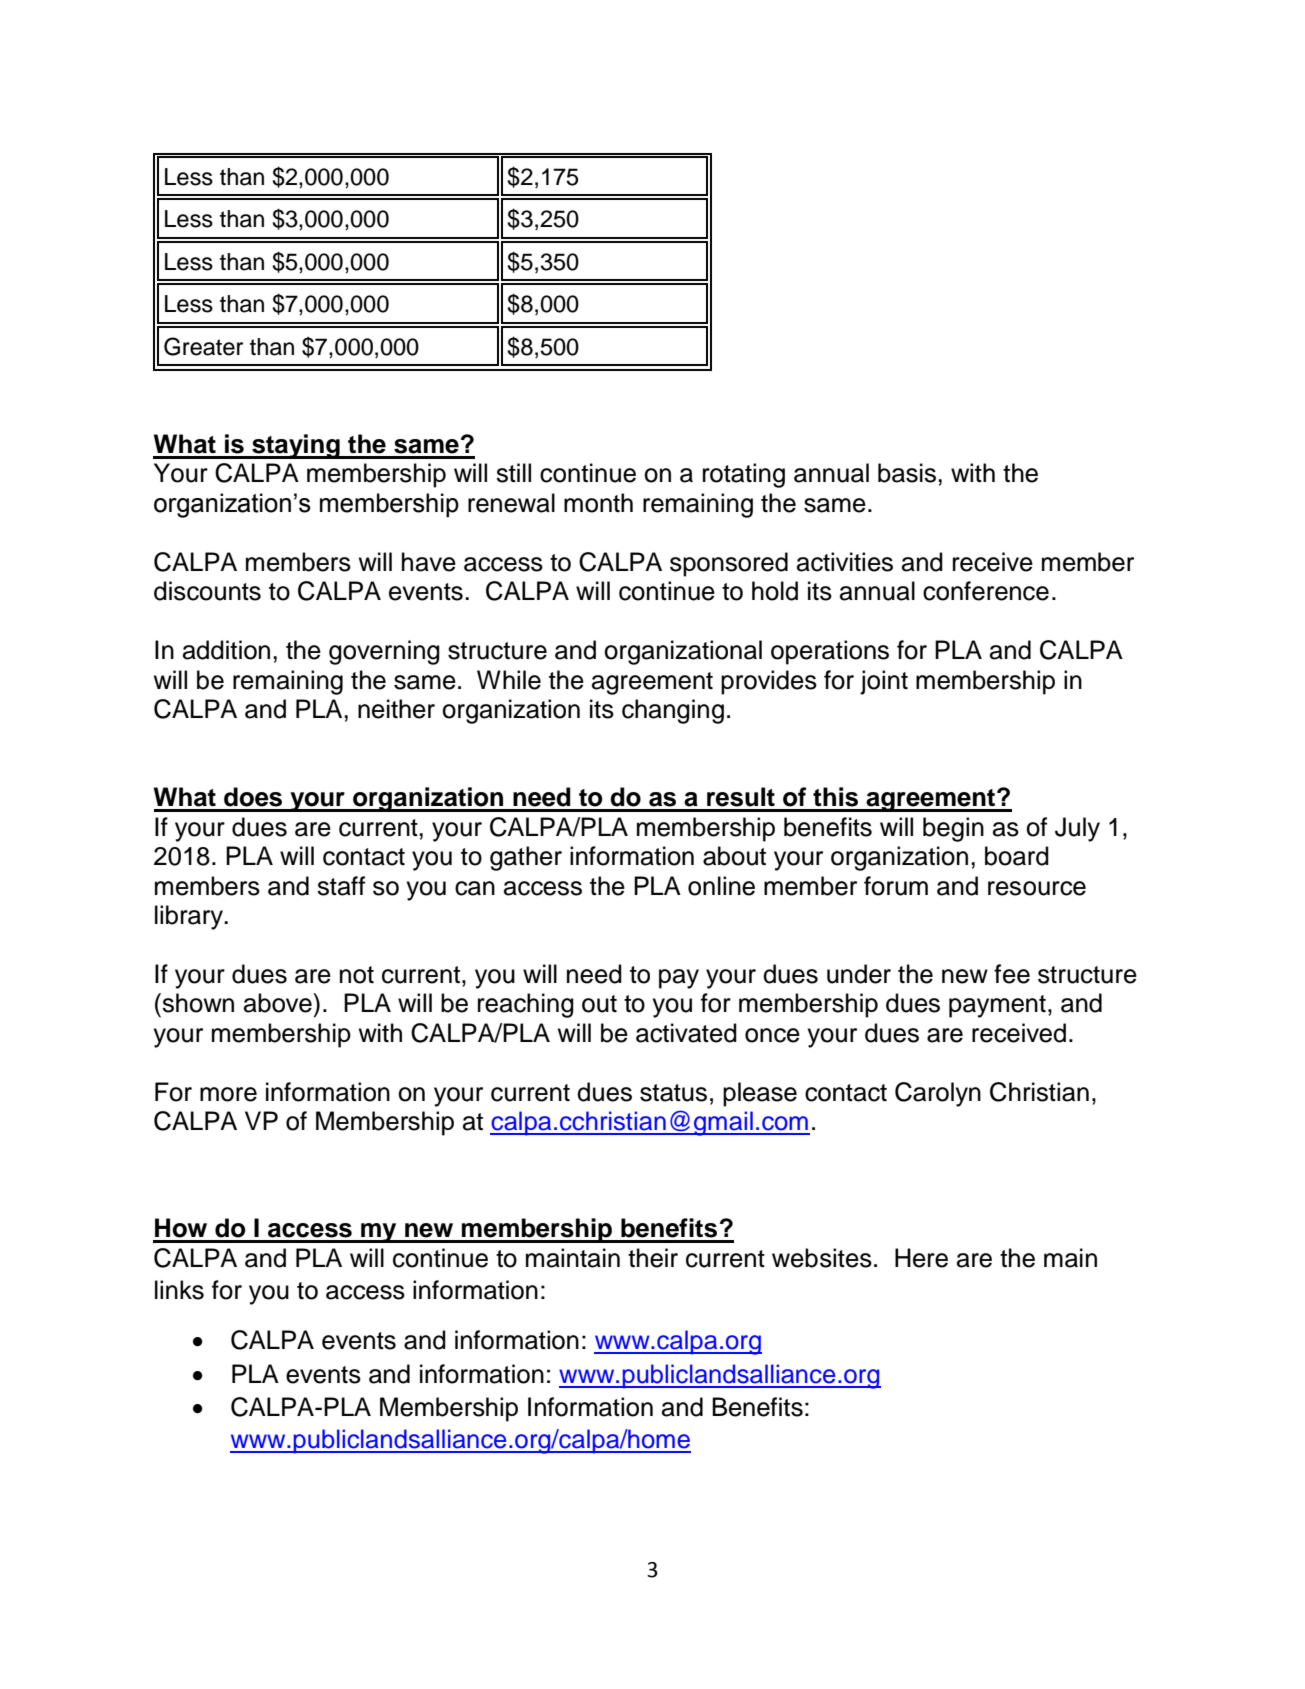  What do you see at coordinates (997, 1006) in the screenshot?
I see `payment` at bounding box center [997, 1006].
